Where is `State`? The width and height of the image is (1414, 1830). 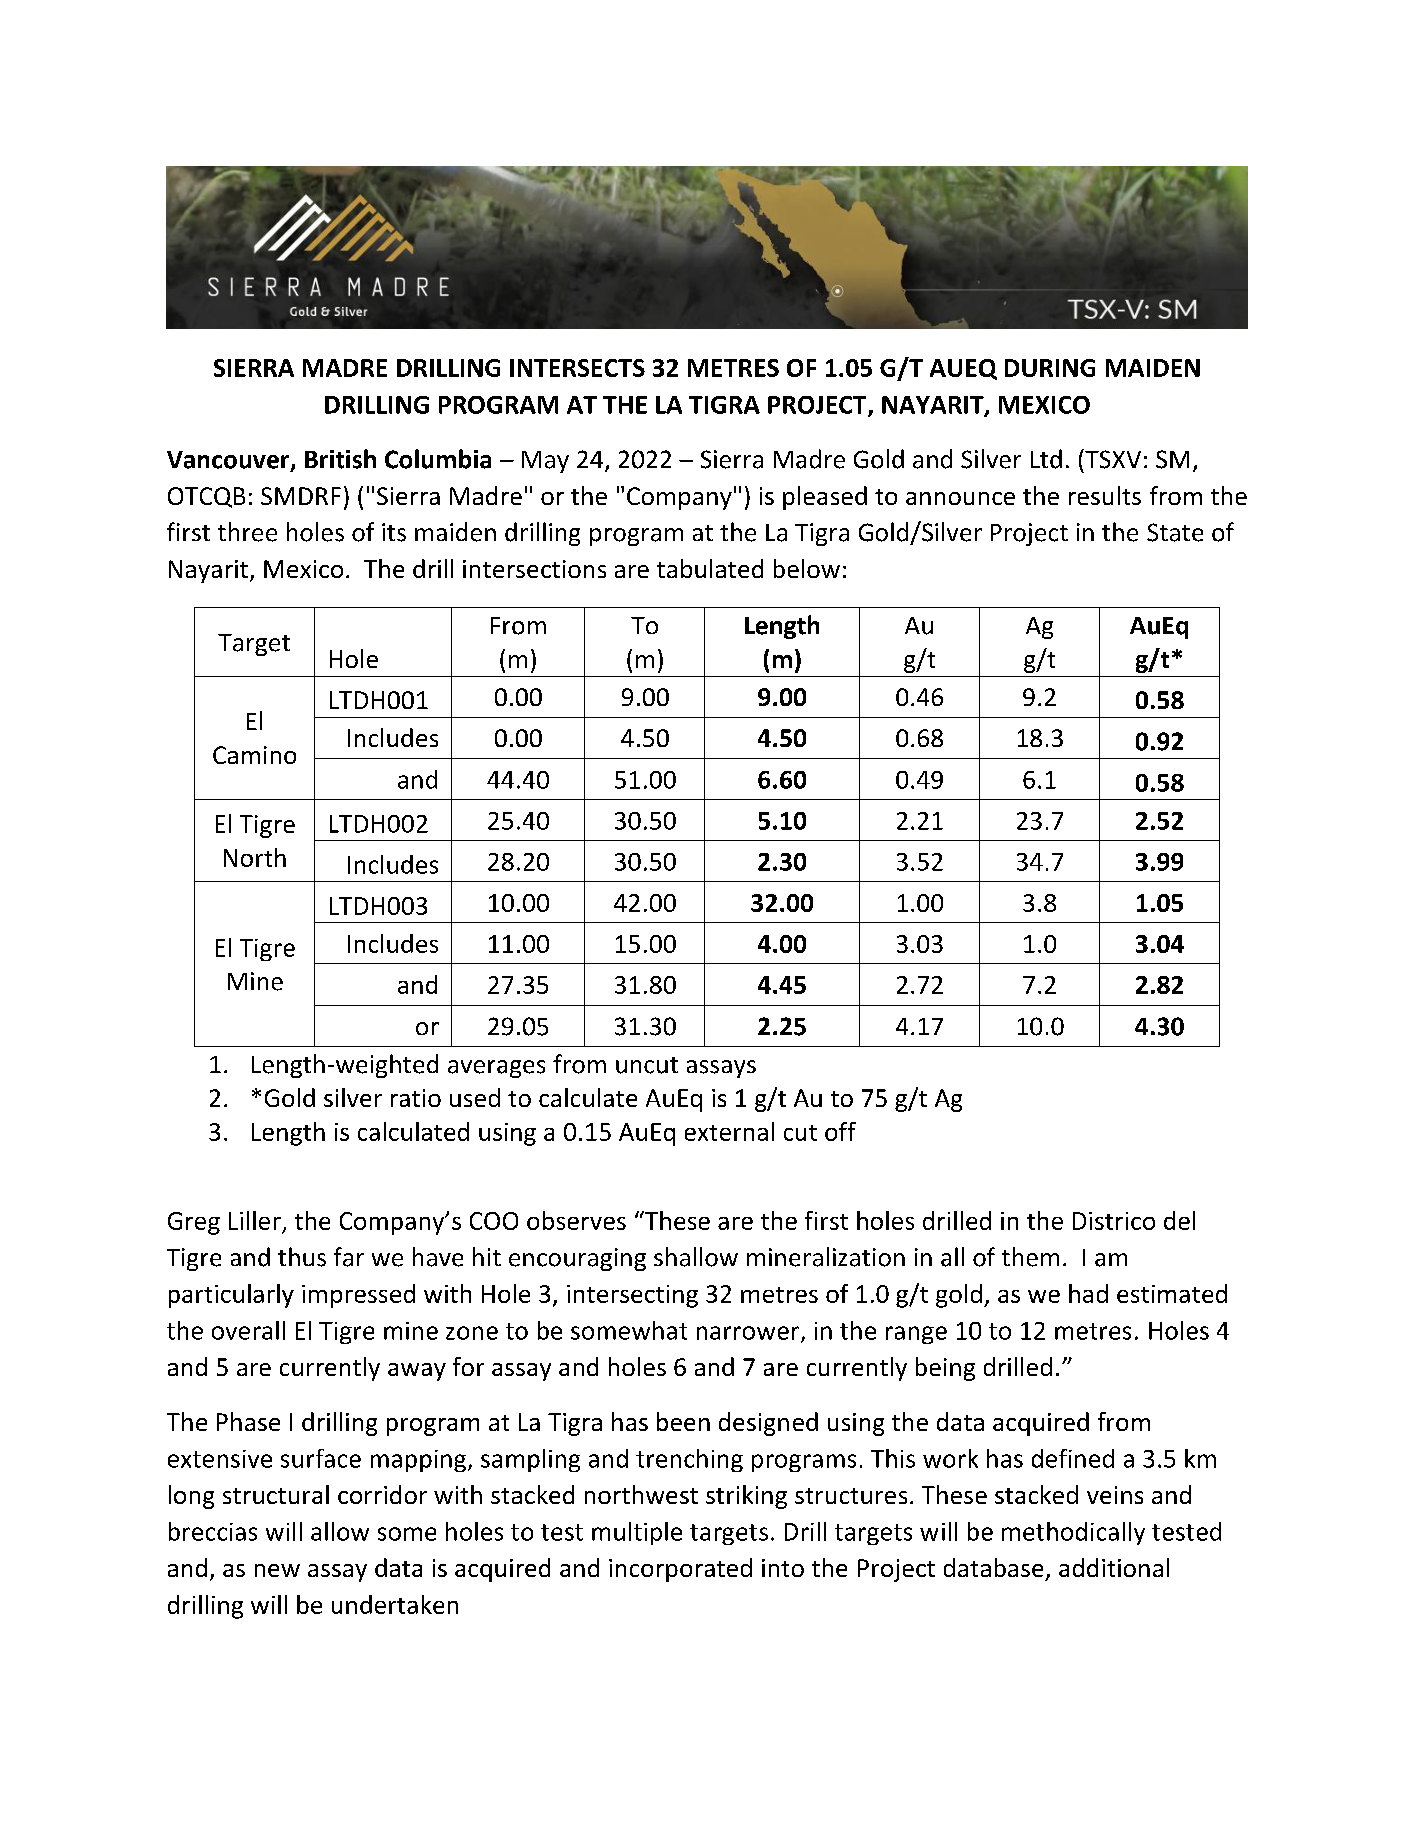
State is located at coordinates (1175, 532).
